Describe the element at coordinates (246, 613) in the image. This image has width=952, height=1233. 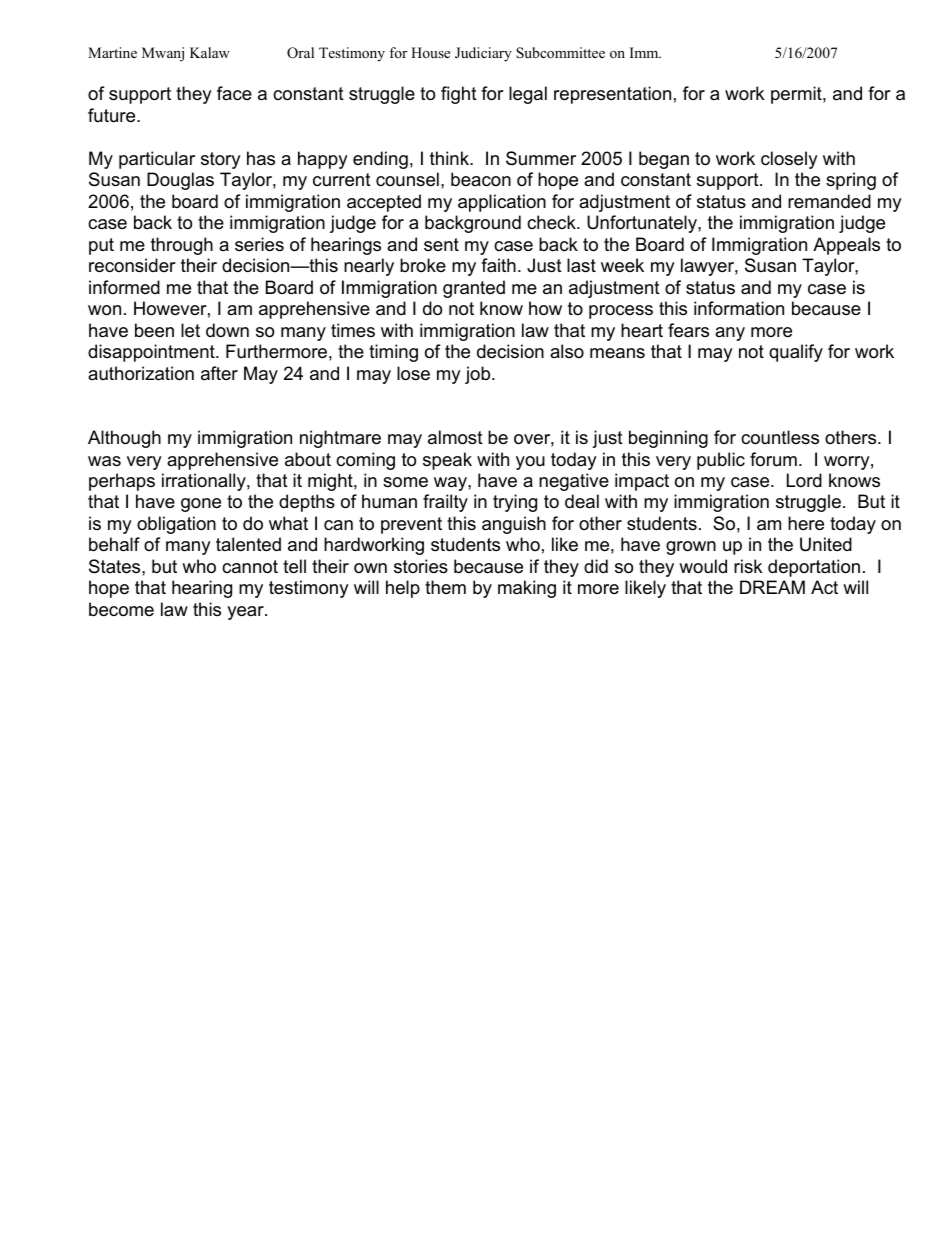
I see `year` at that location.
